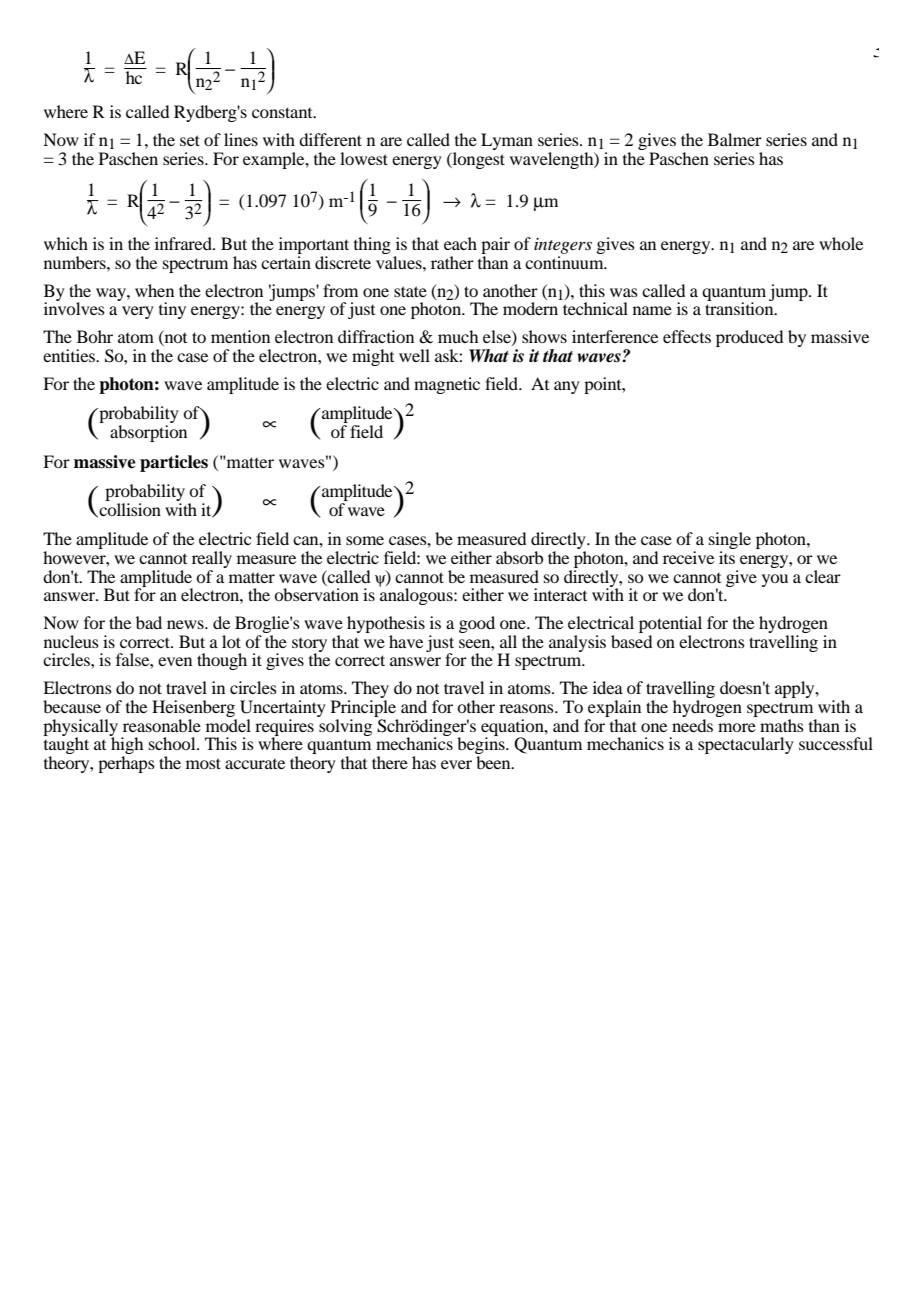  I want to click on absorption, so click(148, 433).
